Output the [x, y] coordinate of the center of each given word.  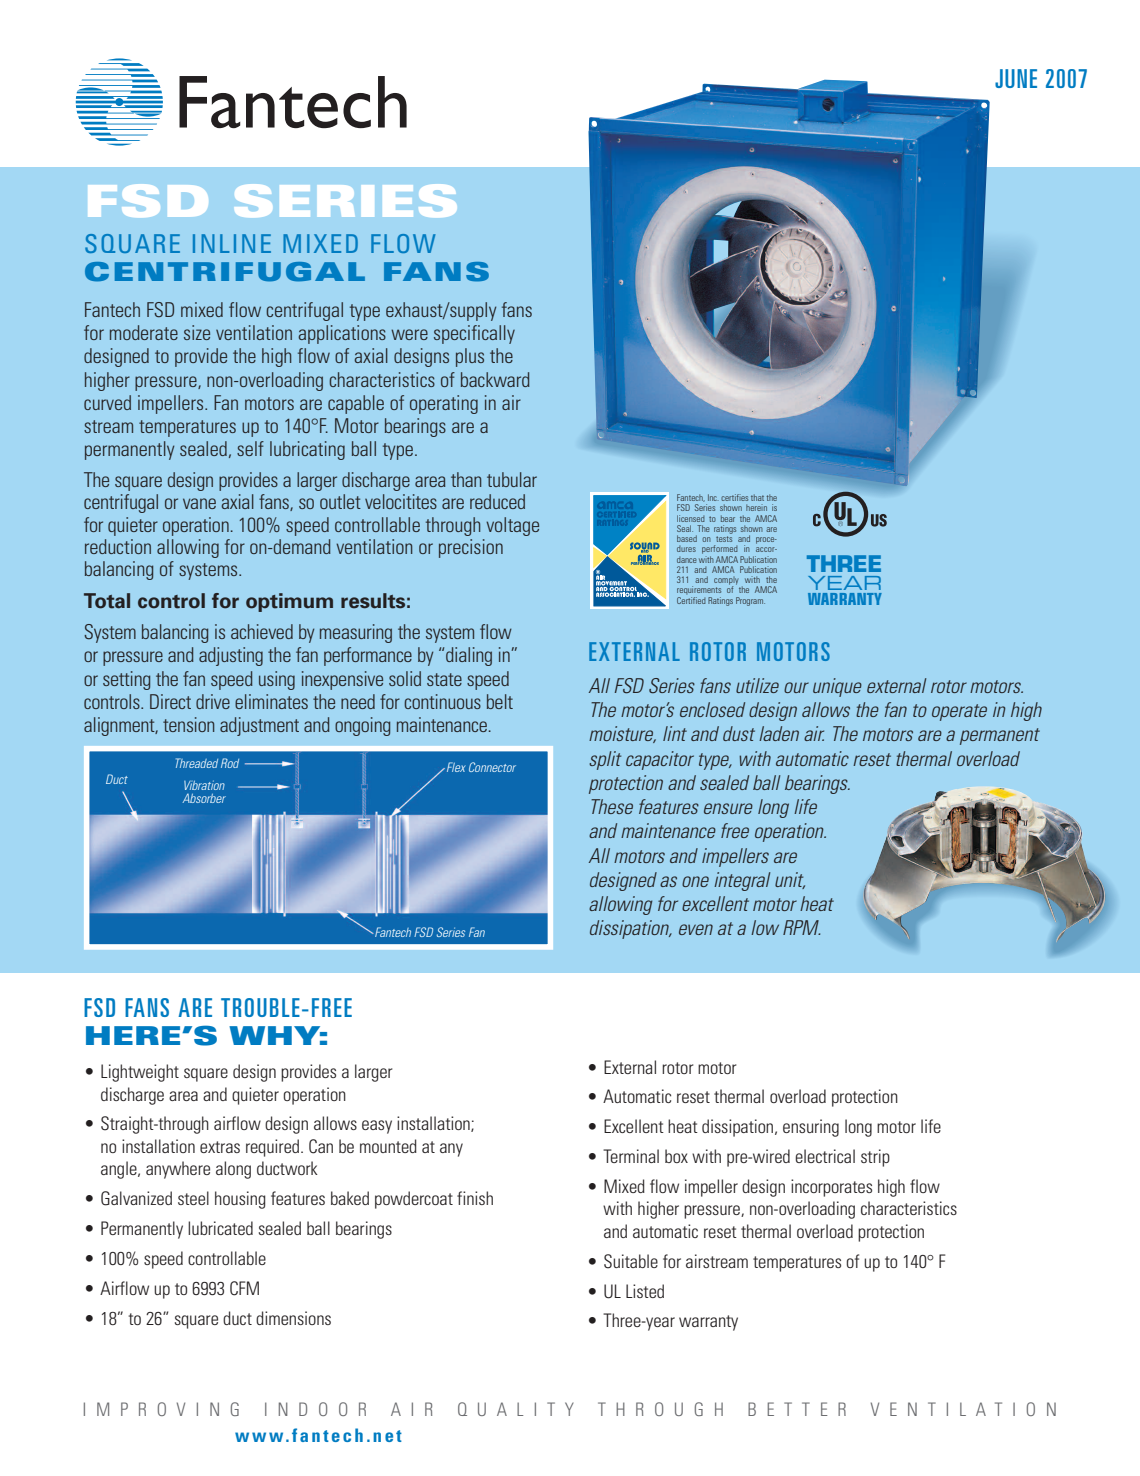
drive [213, 701]
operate [959, 712]
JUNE [1016, 78]
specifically [474, 334]
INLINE [232, 243]
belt [500, 701]
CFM [244, 1288]
